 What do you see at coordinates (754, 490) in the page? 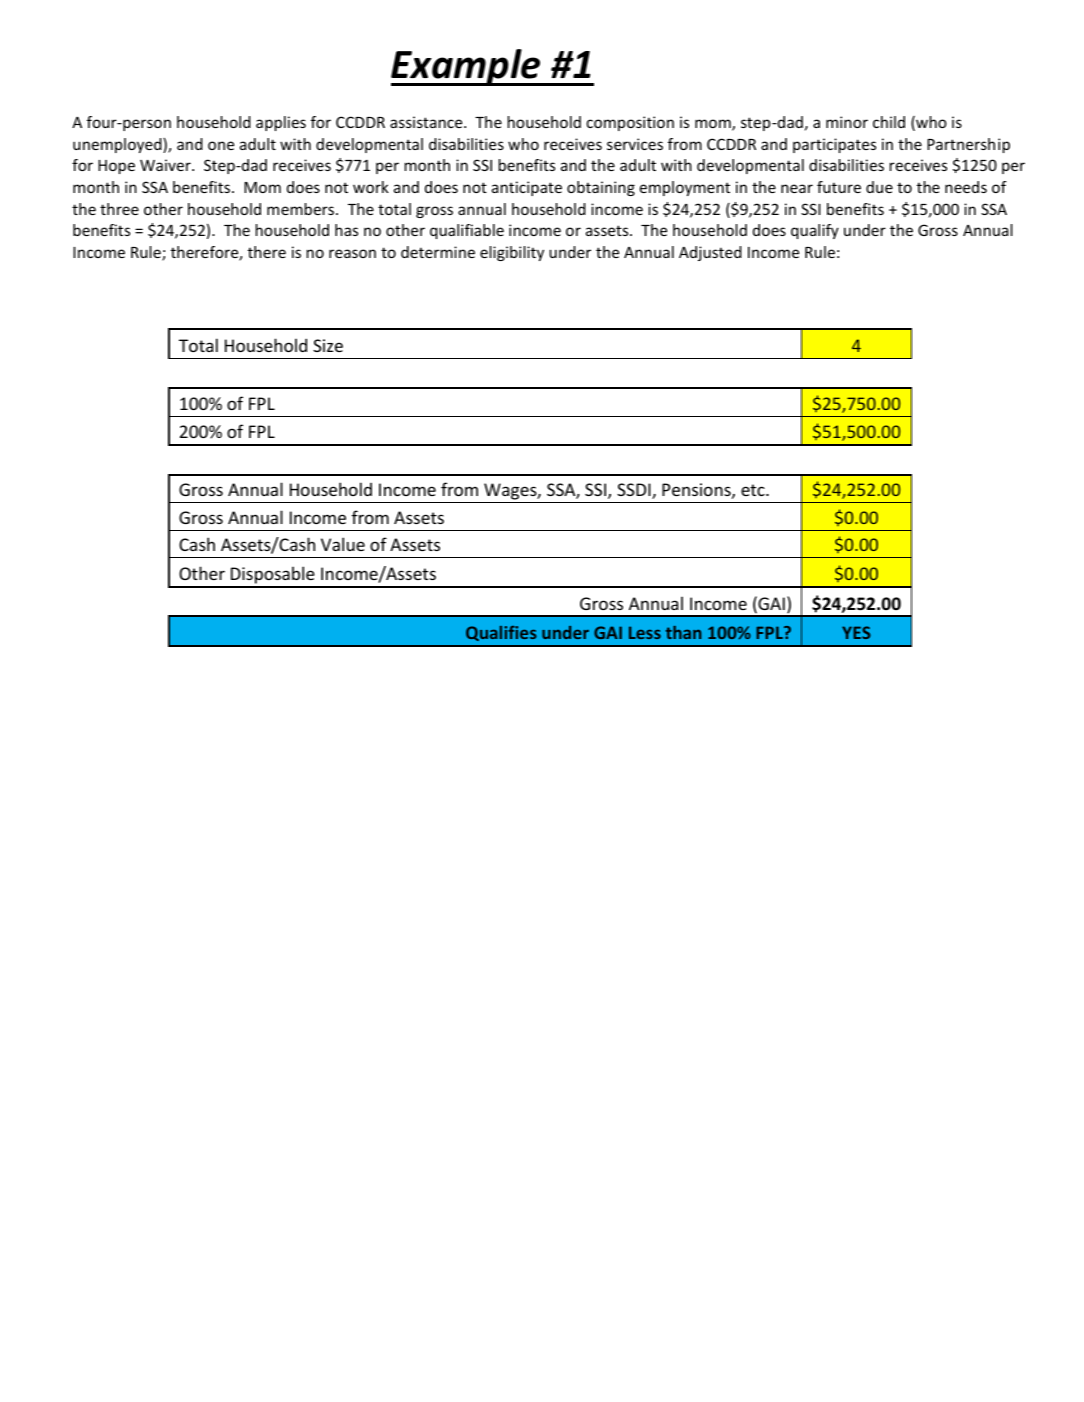
I see `etc` at bounding box center [754, 490].
